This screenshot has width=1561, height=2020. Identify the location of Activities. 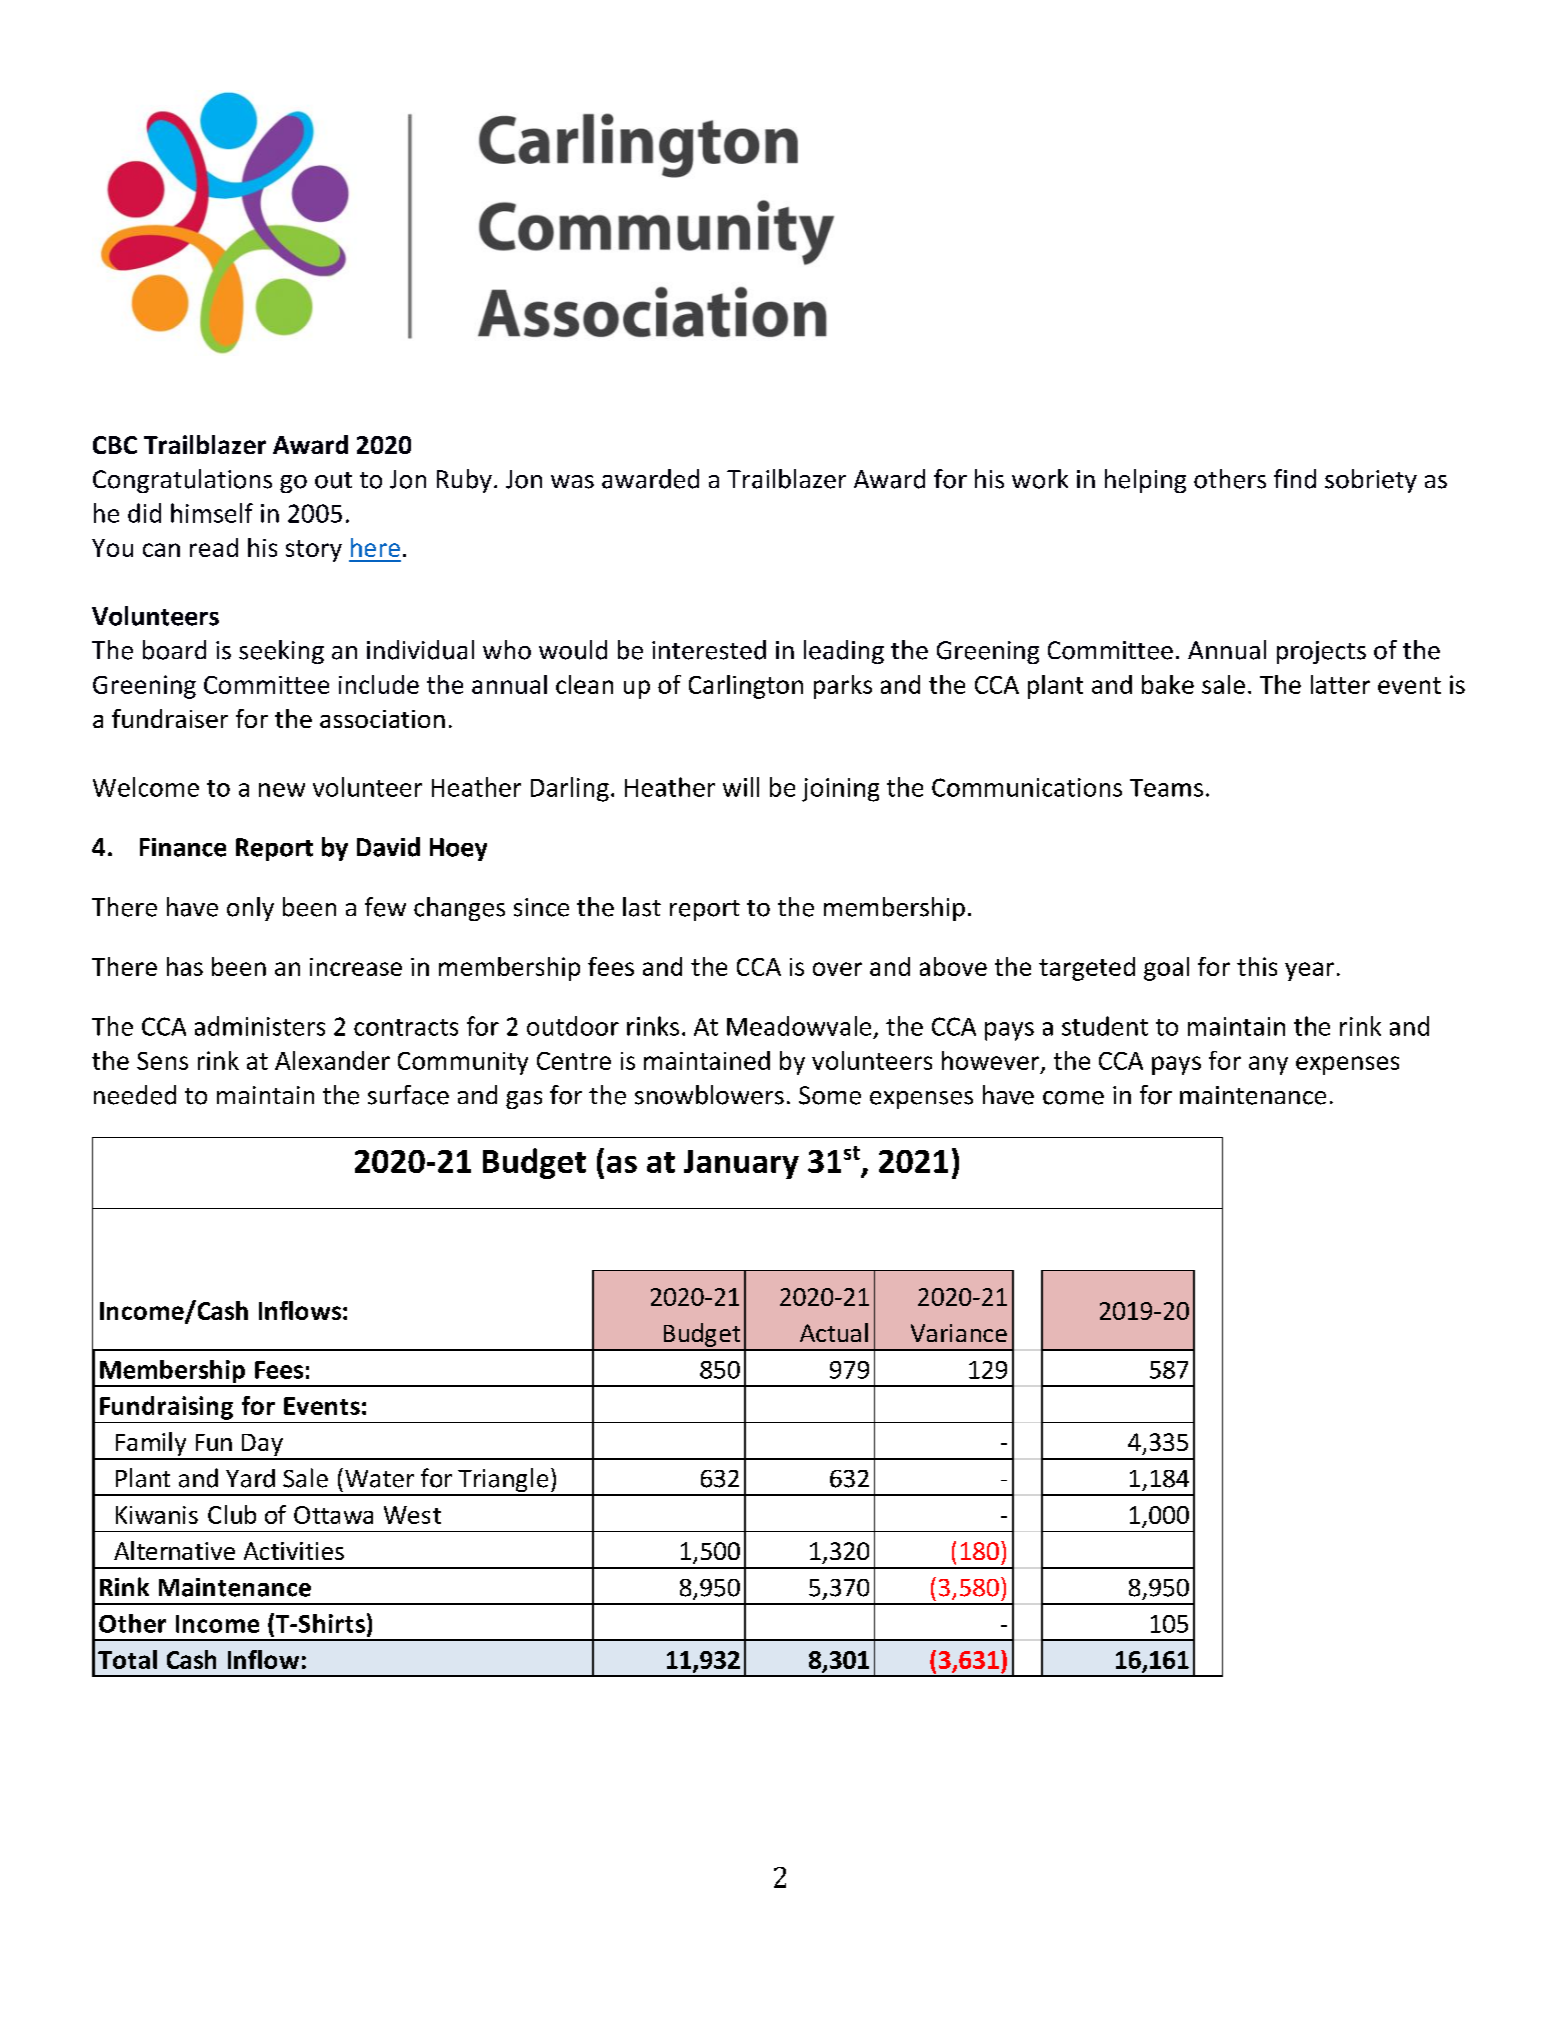
(294, 1551).
